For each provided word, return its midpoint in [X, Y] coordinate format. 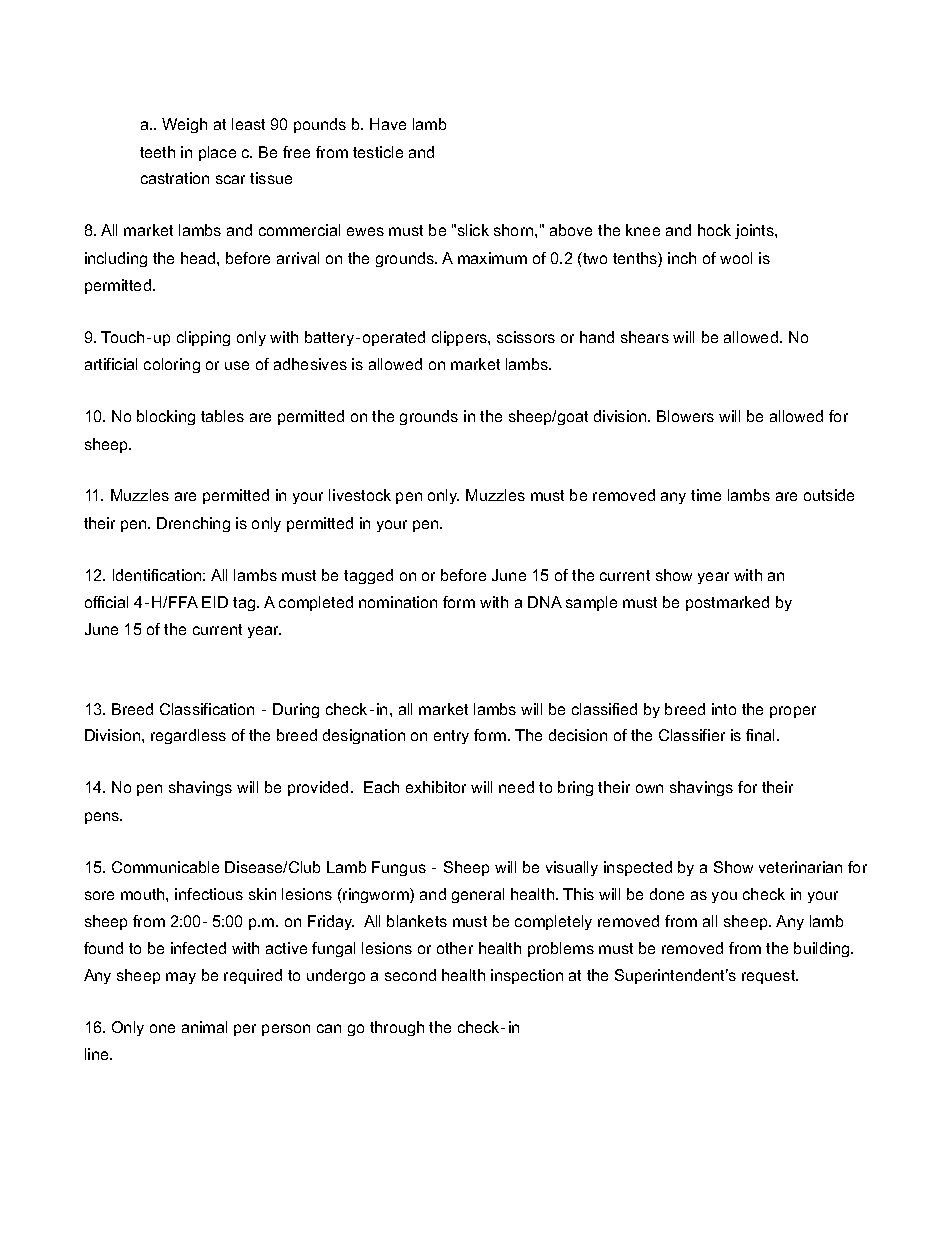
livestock [360, 495]
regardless [188, 736]
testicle [378, 152]
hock [714, 230]
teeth [157, 152]
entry [451, 737]
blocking [166, 417]
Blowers [685, 416]
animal [204, 1027]
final [762, 735]
